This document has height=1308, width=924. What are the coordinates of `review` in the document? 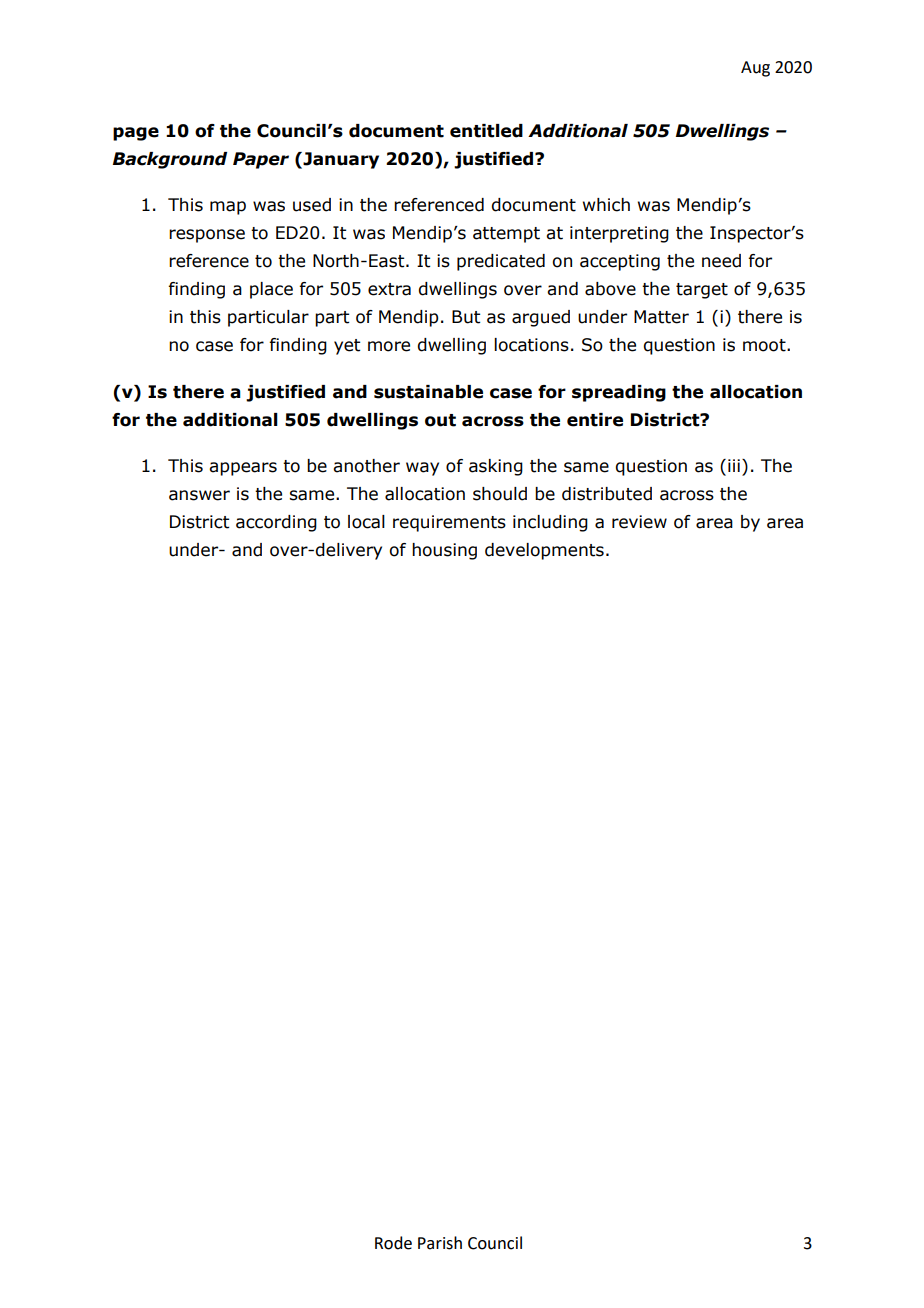 It's located at (639, 522).
